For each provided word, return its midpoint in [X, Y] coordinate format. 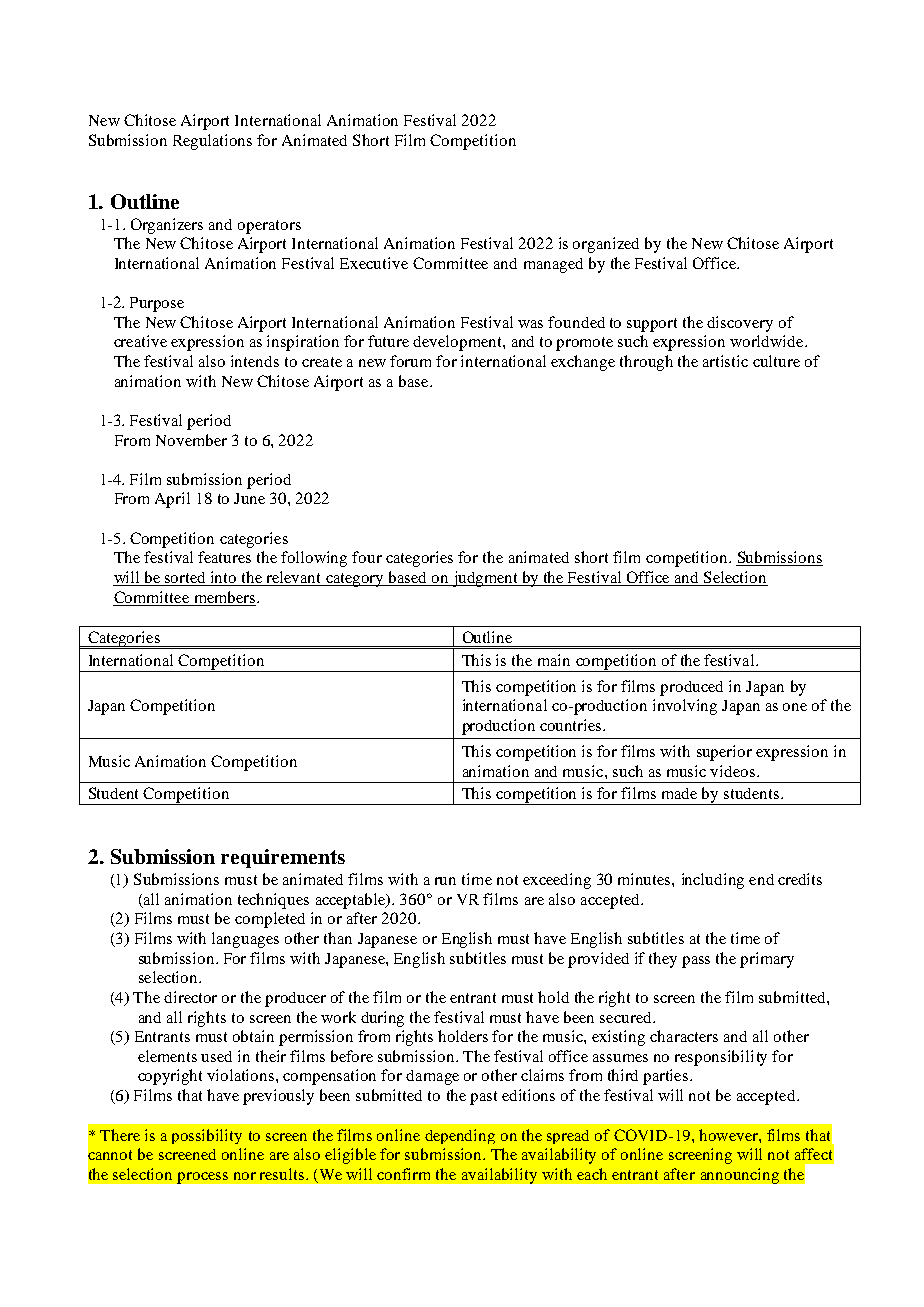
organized [606, 245]
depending [460, 1136]
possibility [207, 1136]
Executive [374, 263]
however [729, 1135]
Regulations [212, 142]
